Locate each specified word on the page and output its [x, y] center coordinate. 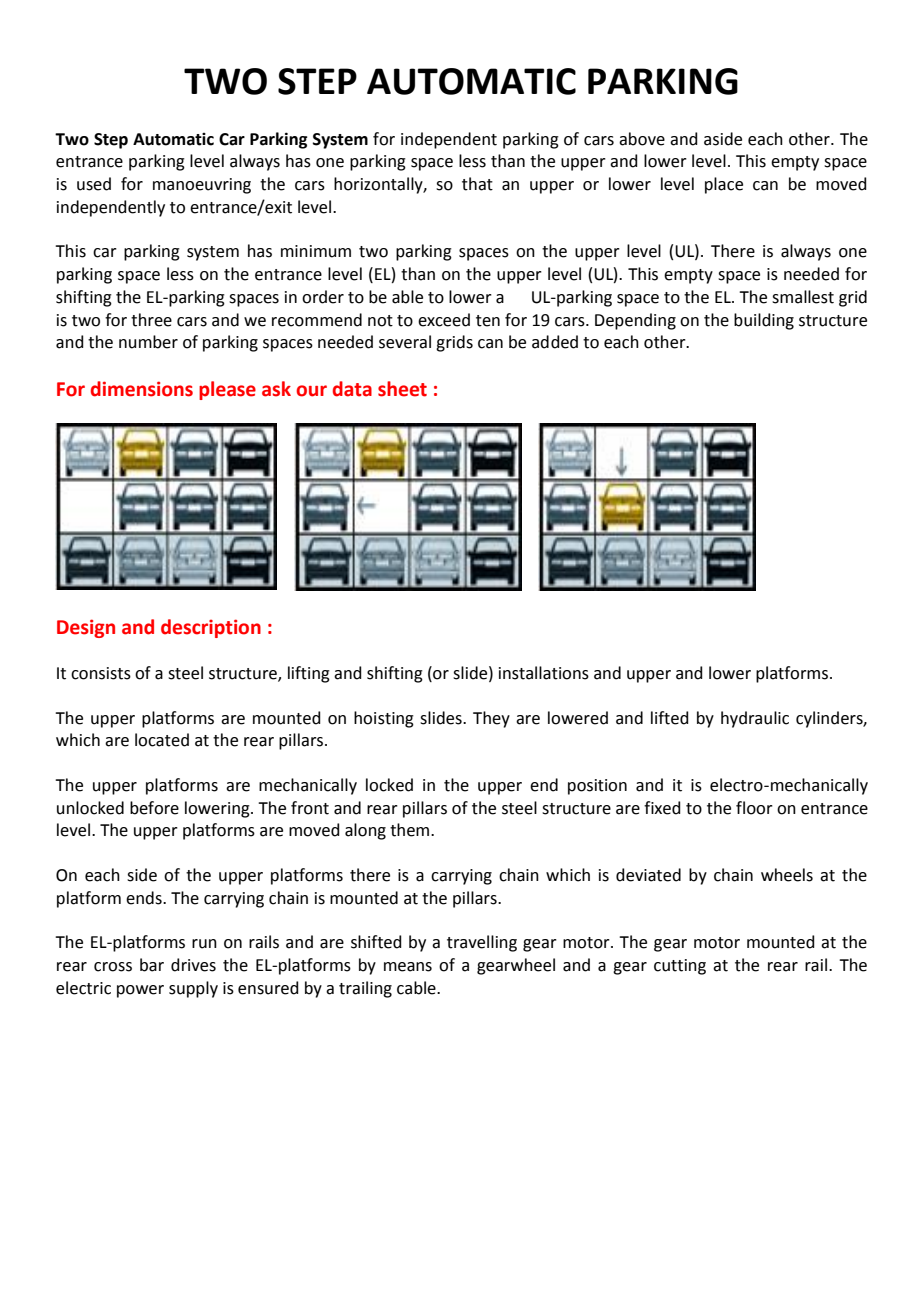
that [477, 184]
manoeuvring [202, 186]
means [408, 967]
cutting [680, 967]
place [724, 185]
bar [152, 965]
